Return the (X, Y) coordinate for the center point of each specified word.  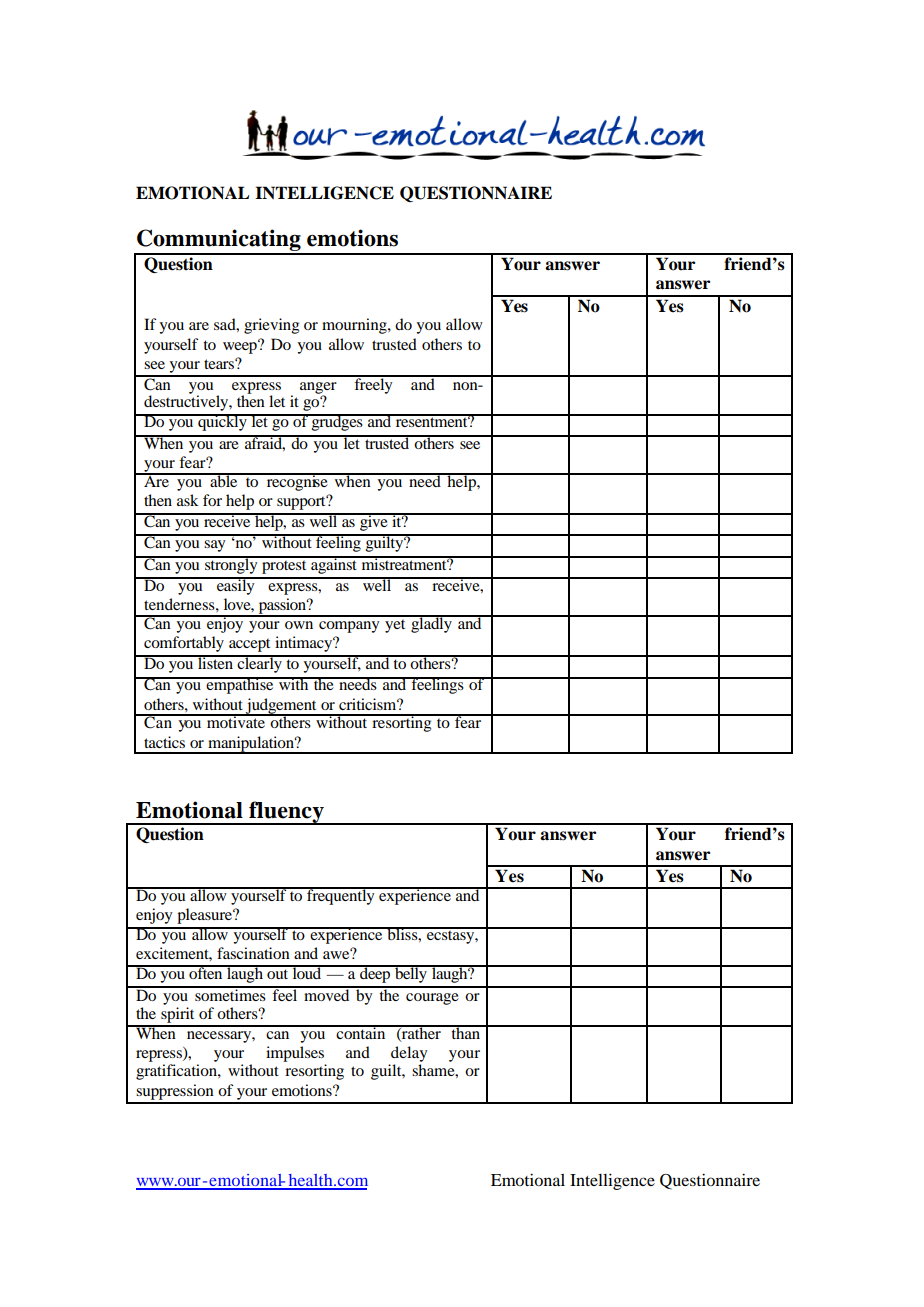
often (206, 972)
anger (318, 389)
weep (241, 347)
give (374, 522)
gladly (431, 624)
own (299, 625)
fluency (286, 813)
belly (411, 974)
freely (373, 385)
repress (160, 1056)
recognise (297, 482)
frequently (341, 896)
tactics (164, 742)
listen (216, 662)
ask (188, 500)
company (349, 627)
